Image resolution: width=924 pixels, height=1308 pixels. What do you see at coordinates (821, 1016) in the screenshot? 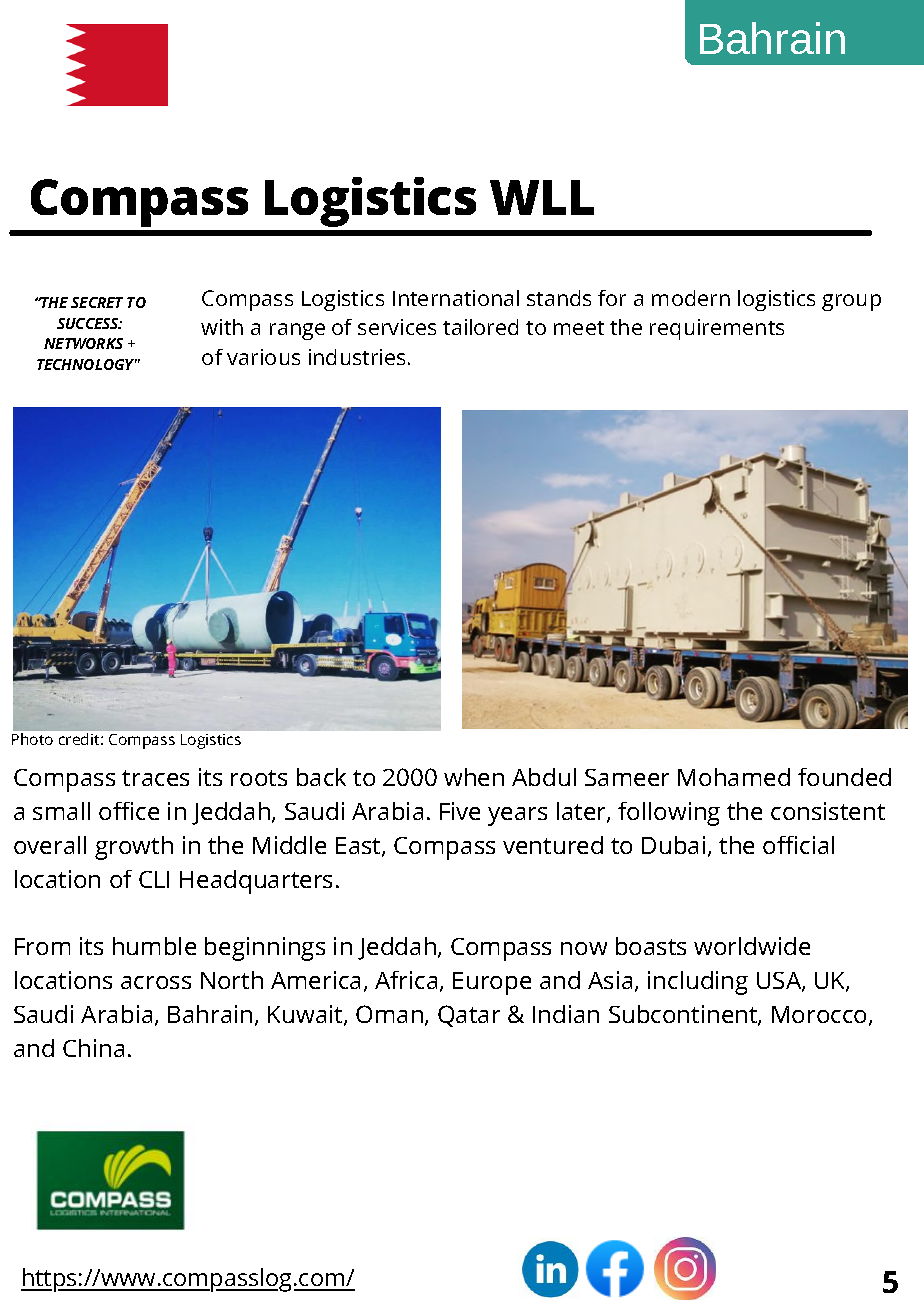
I see `Morocco` at bounding box center [821, 1016].
